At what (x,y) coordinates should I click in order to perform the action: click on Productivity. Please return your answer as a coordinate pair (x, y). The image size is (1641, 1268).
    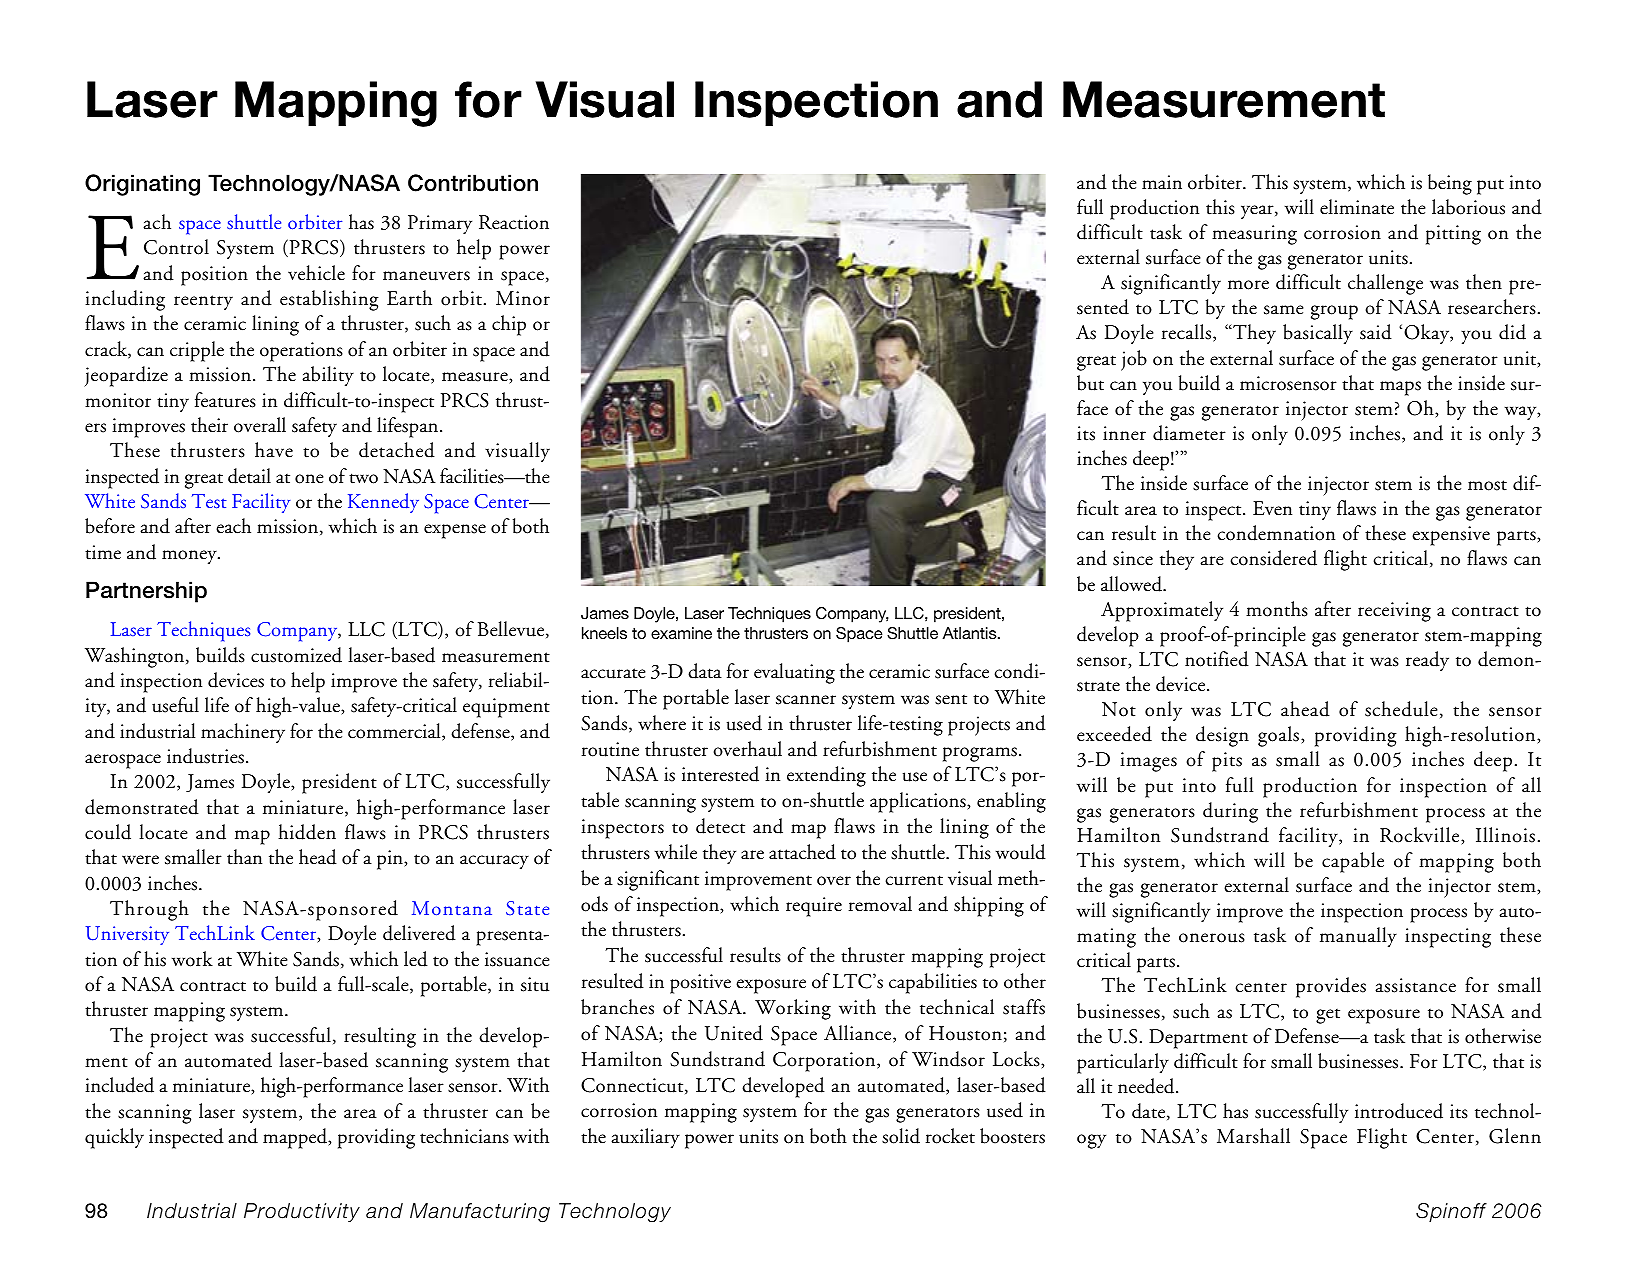
    Looking at the image, I should click on (302, 1212).
